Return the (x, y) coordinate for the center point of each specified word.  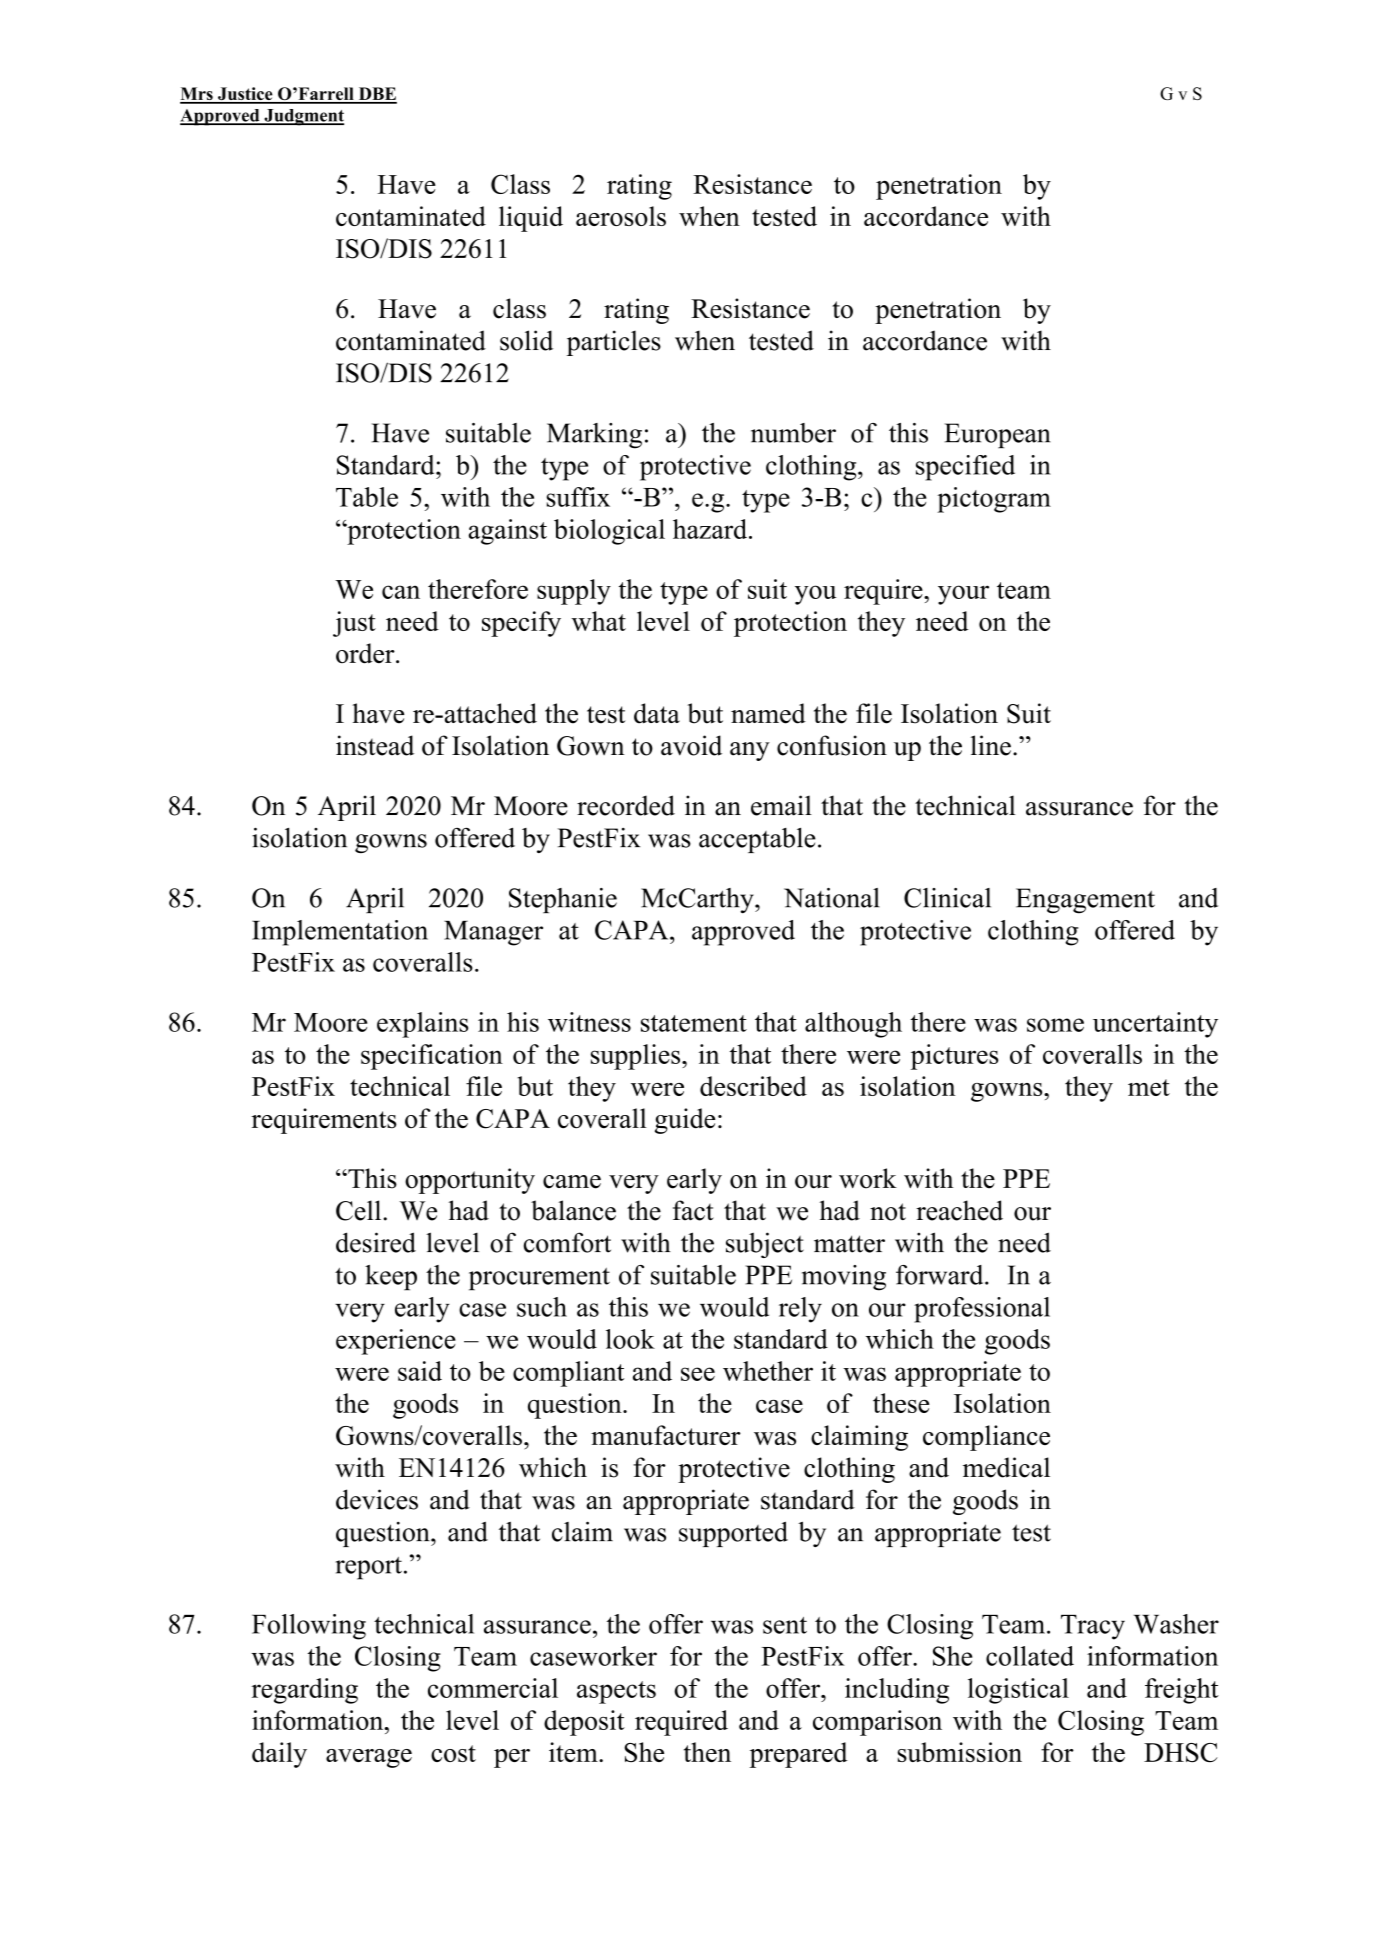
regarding (304, 1691)
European (997, 435)
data (657, 713)
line (991, 745)
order (366, 653)
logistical (1018, 1691)
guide (685, 1121)
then (707, 1752)
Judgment (303, 117)
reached (959, 1210)
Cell (360, 1210)
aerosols (621, 216)
